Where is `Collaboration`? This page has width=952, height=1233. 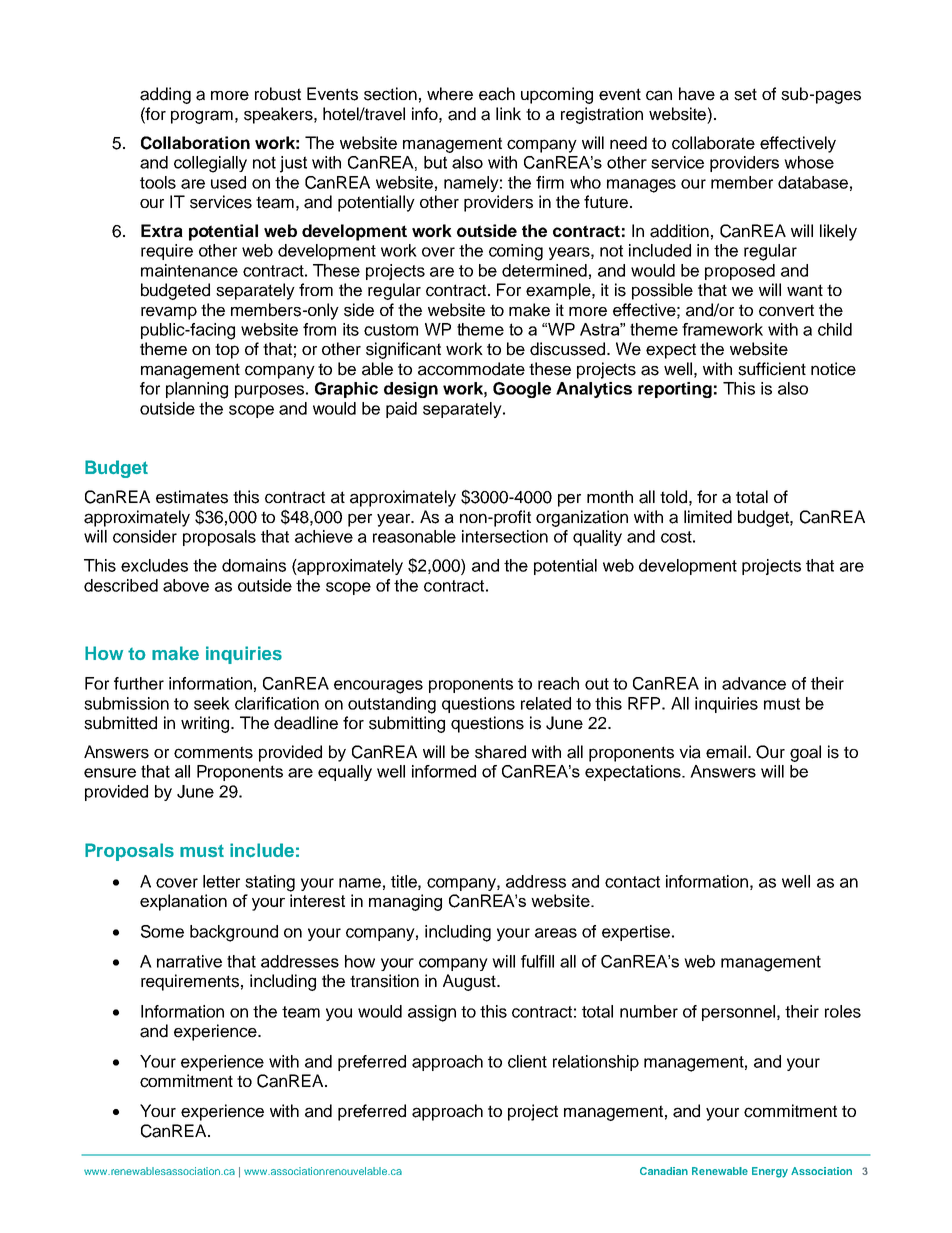
Collaboration is located at coordinates (195, 143).
